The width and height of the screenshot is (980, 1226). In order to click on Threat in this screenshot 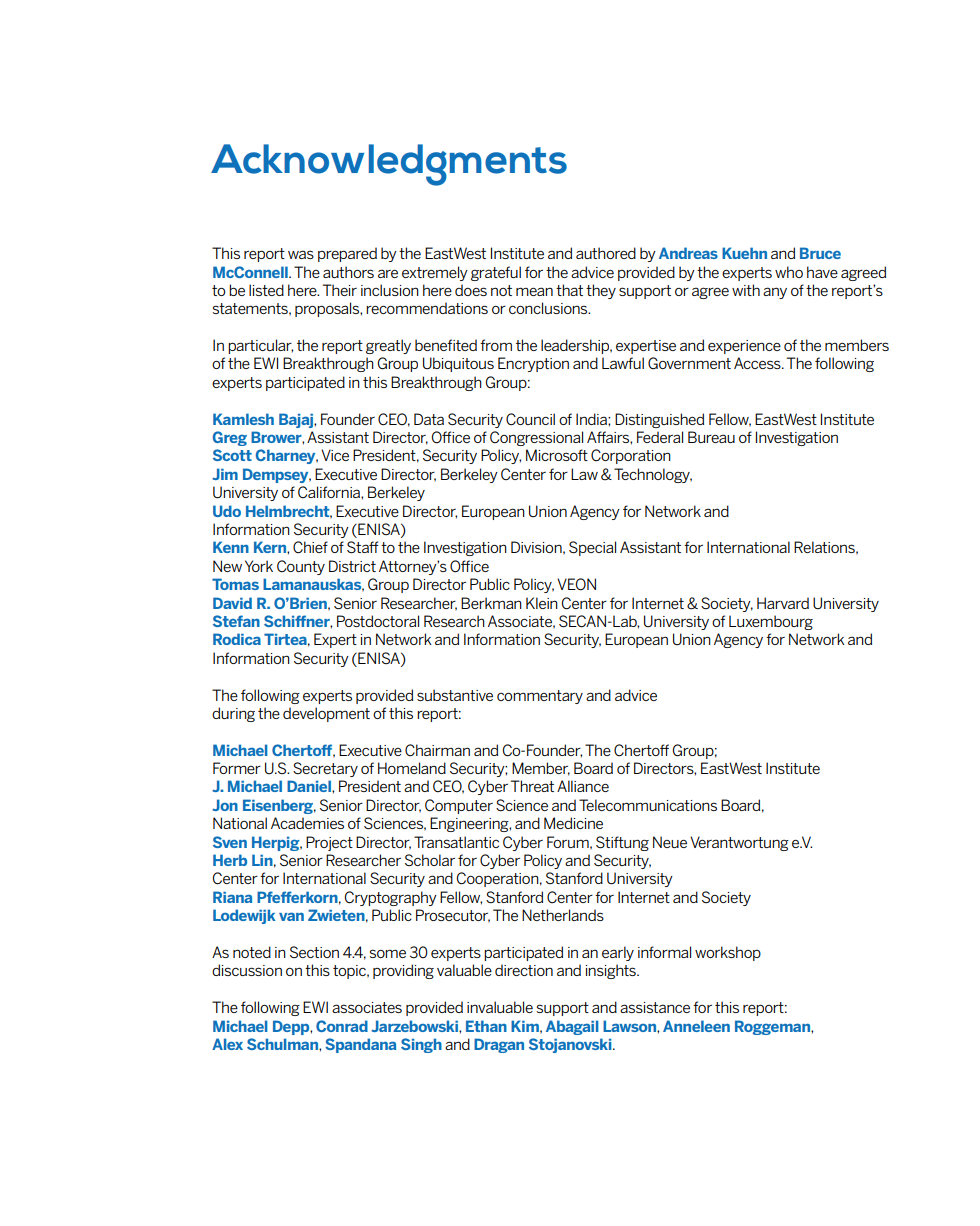, I will do `click(532, 786)`.
